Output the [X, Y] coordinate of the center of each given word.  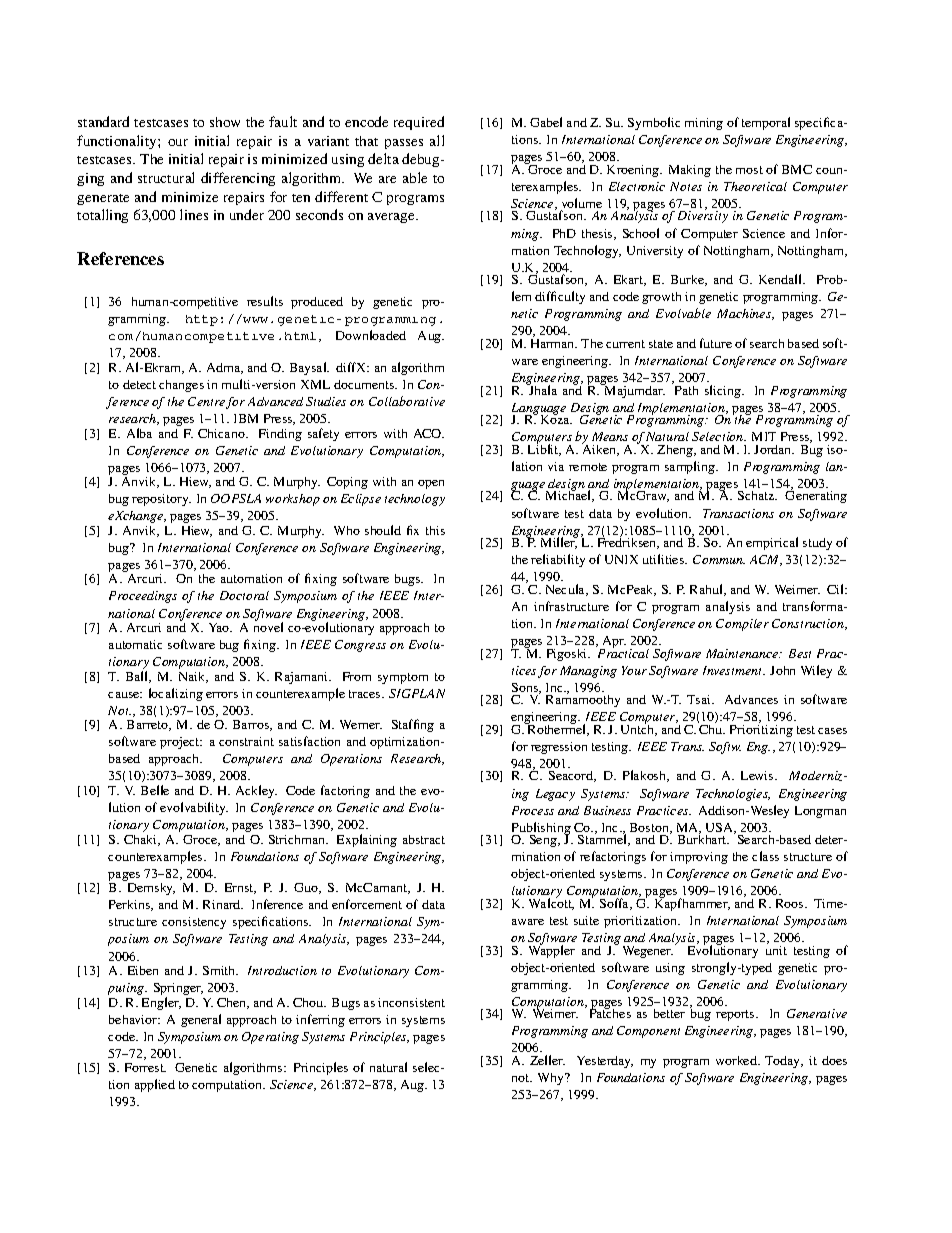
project [181, 743]
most [749, 170]
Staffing [413, 725]
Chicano [222, 433]
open [431, 484]
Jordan [774, 449]
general [201, 1020]
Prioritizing [761, 729]
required [419, 123]
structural [166, 177]
